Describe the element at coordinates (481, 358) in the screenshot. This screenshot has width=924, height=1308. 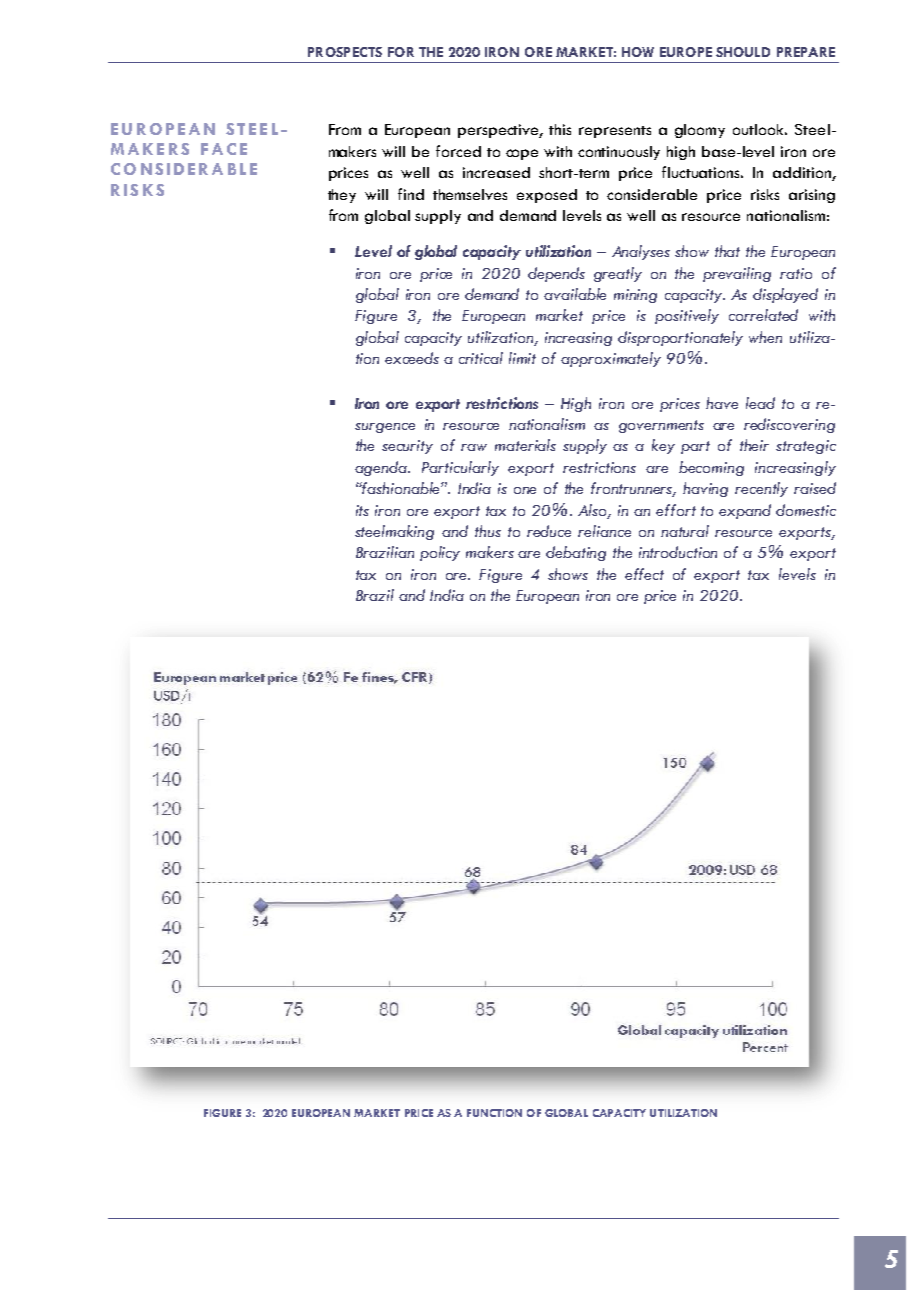
I see `critical` at that location.
